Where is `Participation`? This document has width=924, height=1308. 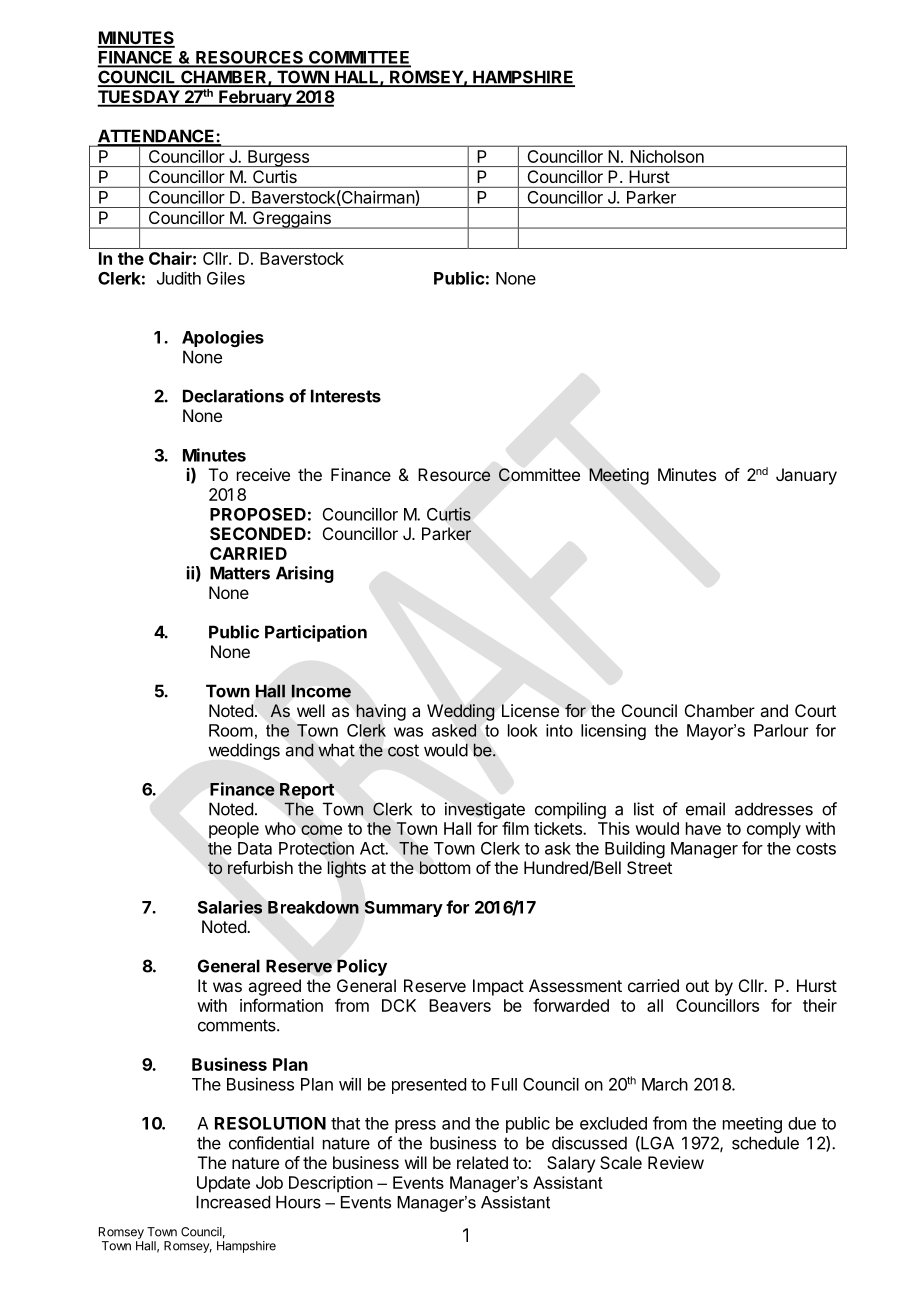 Participation is located at coordinates (316, 633).
